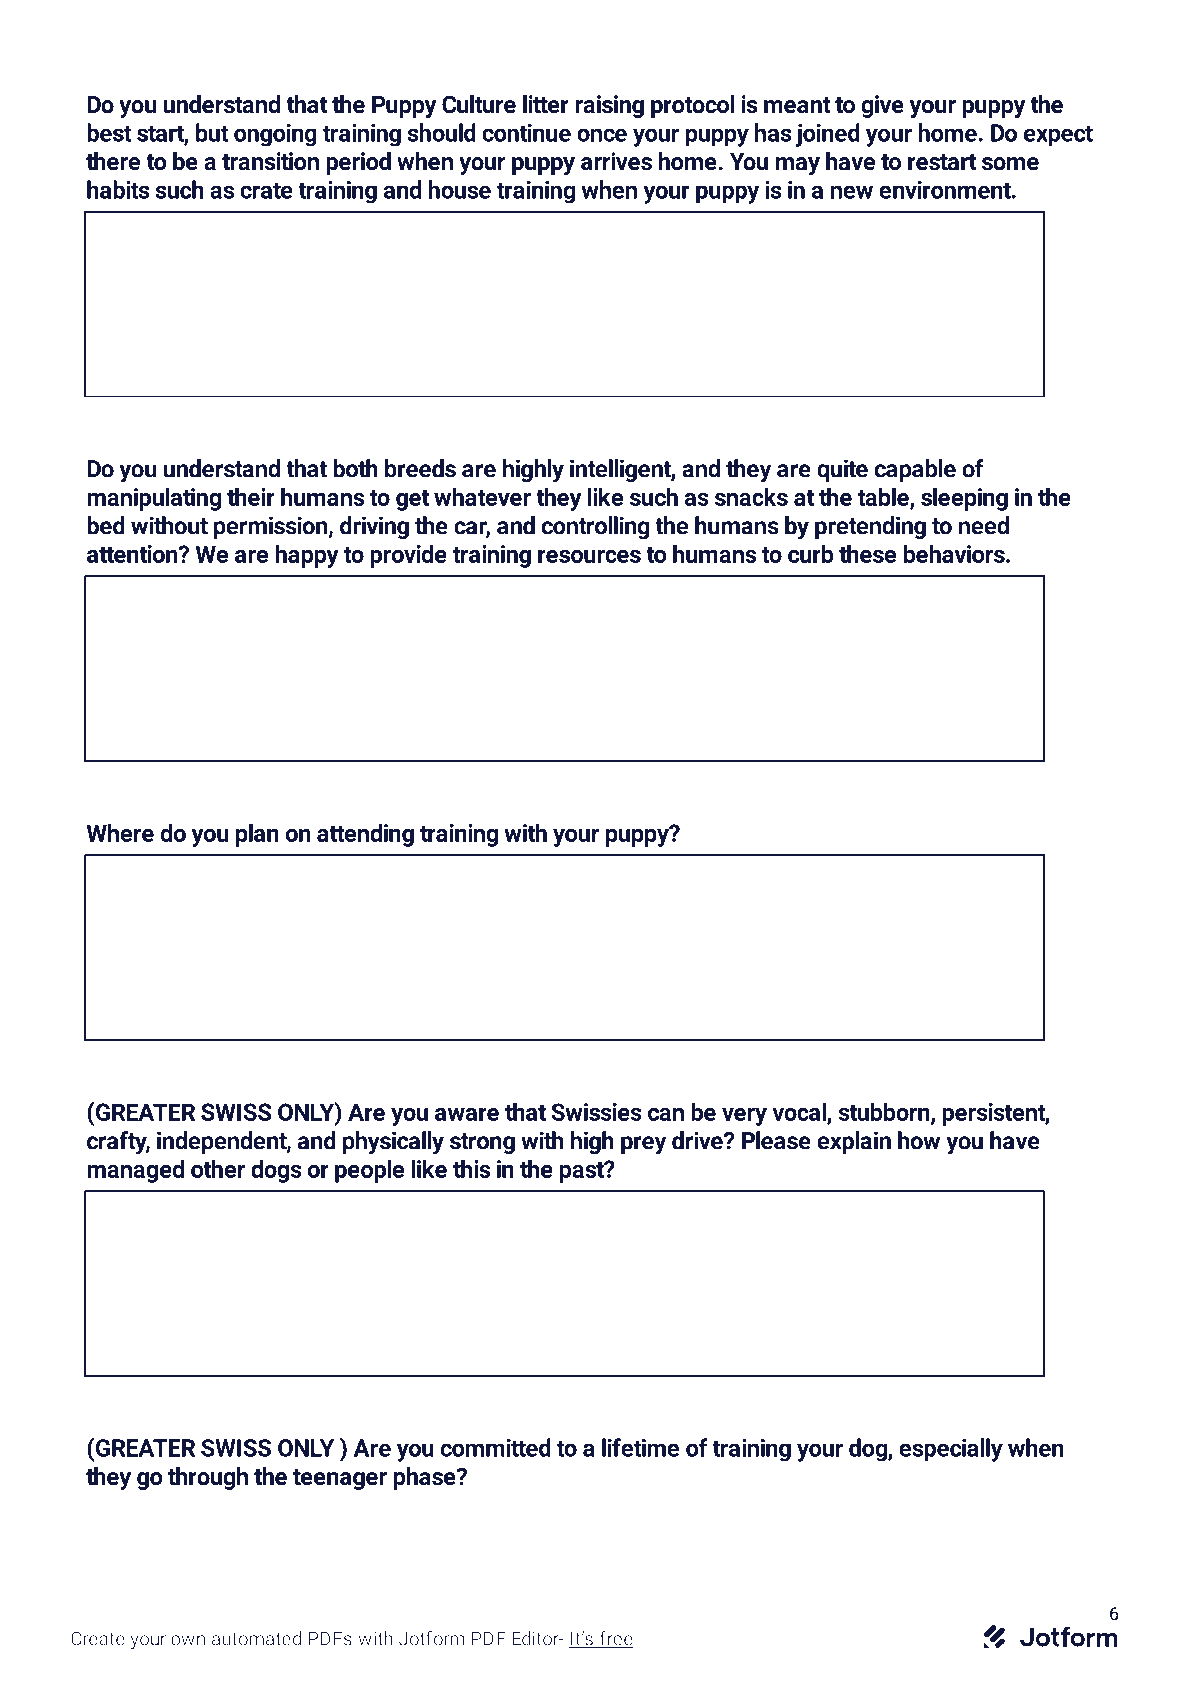 Image resolution: width=1190 pixels, height=1684 pixels. Describe the element at coordinates (885, 1112) in the page. I see `stubborn` at that location.
